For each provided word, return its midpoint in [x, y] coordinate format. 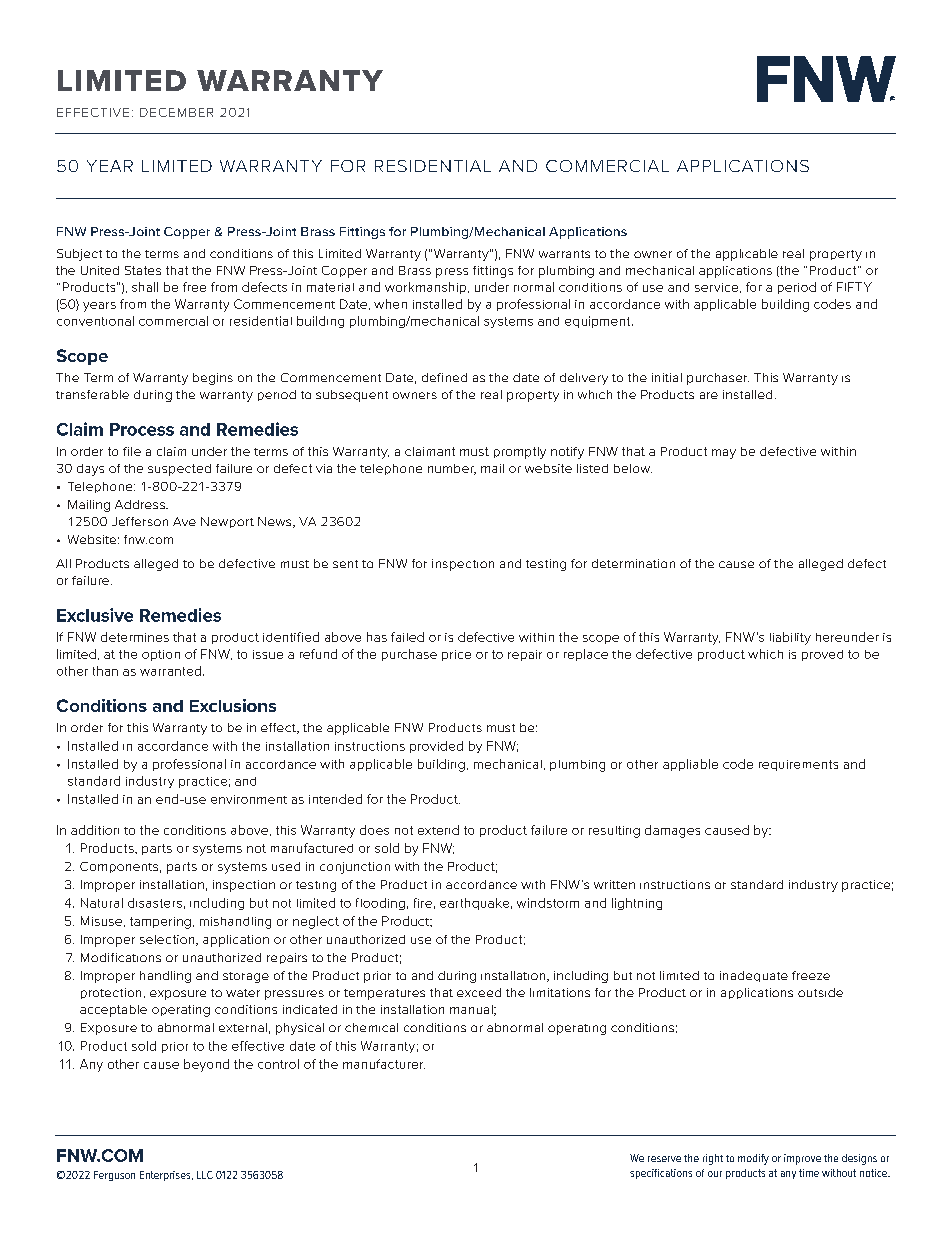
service [718, 288]
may [724, 454]
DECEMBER [176, 112]
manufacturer [384, 1064]
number [452, 469]
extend [438, 830]
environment [249, 799]
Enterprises [166, 1176]
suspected [179, 470]
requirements [798, 765]
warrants [564, 254]
